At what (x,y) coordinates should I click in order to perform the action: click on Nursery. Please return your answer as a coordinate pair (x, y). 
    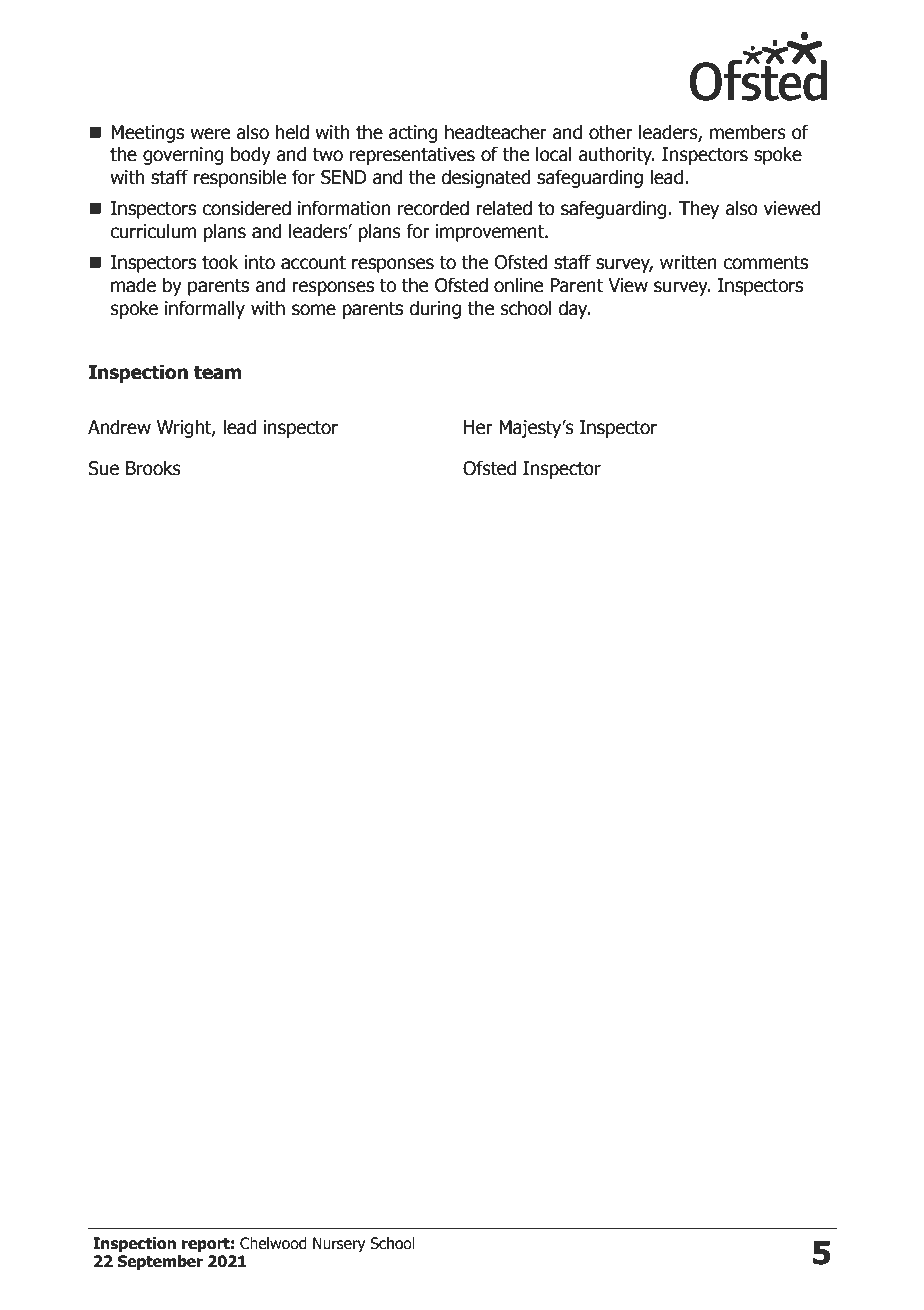
    Looking at the image, I should click on (339, 1244).
